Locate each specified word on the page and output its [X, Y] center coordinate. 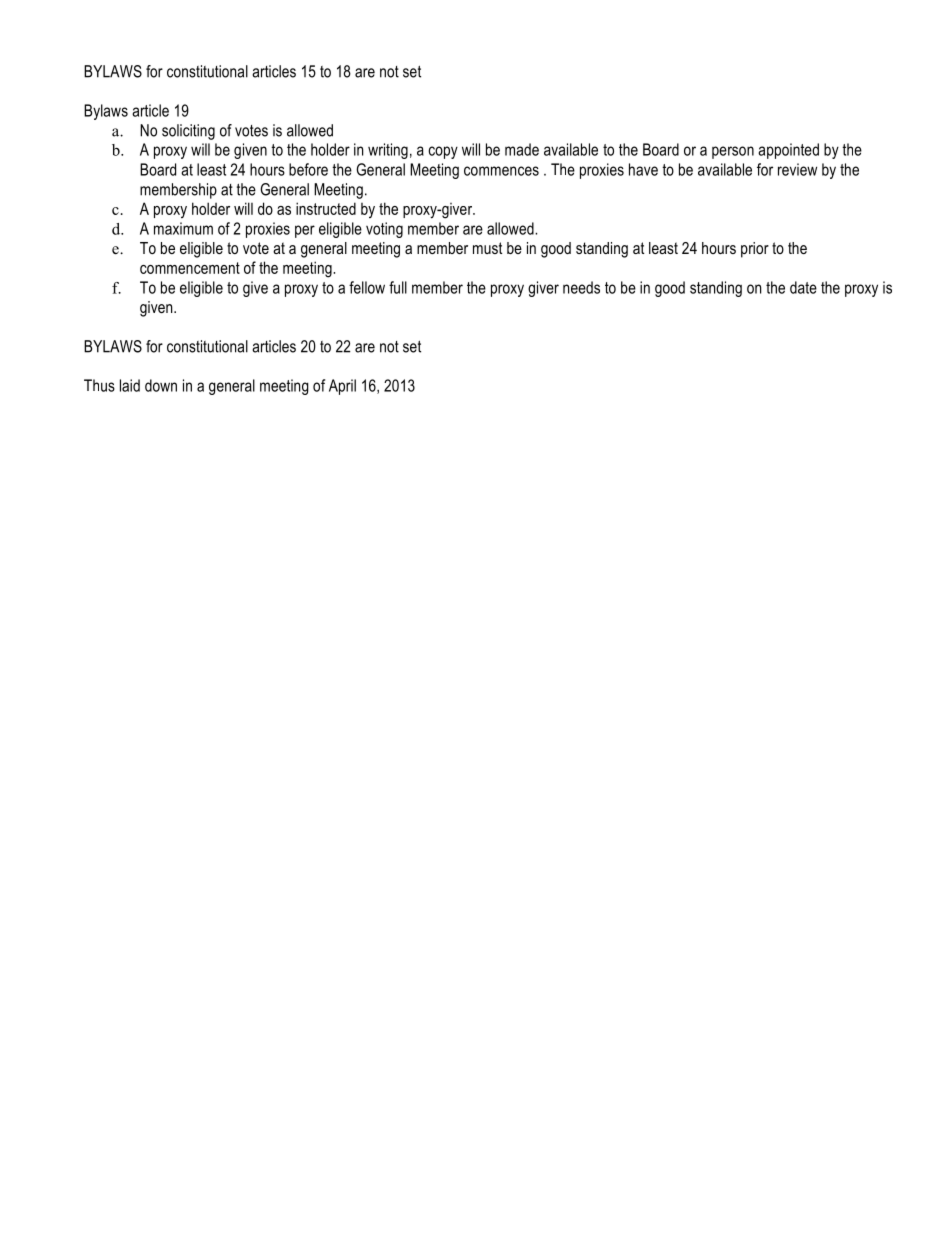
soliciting [188, 132]
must [487, 248]
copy [443, 152]
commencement [190, 268]
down [161, 385]
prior [755, 250]
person [733, 152]
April [342, 387]
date [803, 287]
